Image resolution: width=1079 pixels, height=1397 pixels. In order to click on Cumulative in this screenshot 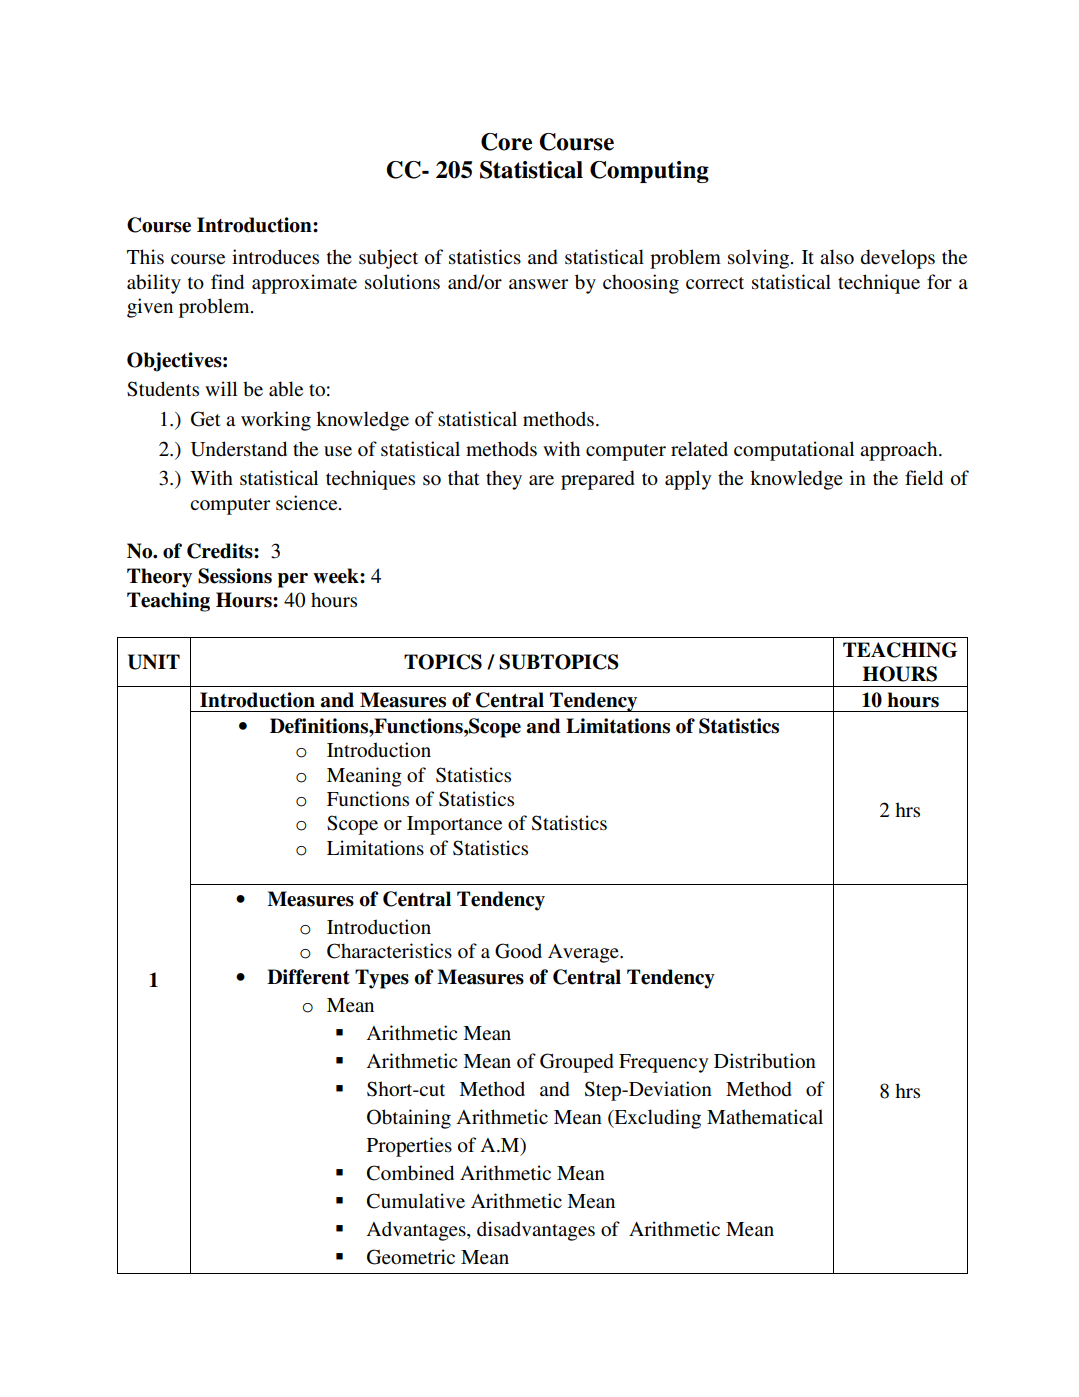, I will do `click(416, 1201)`.
